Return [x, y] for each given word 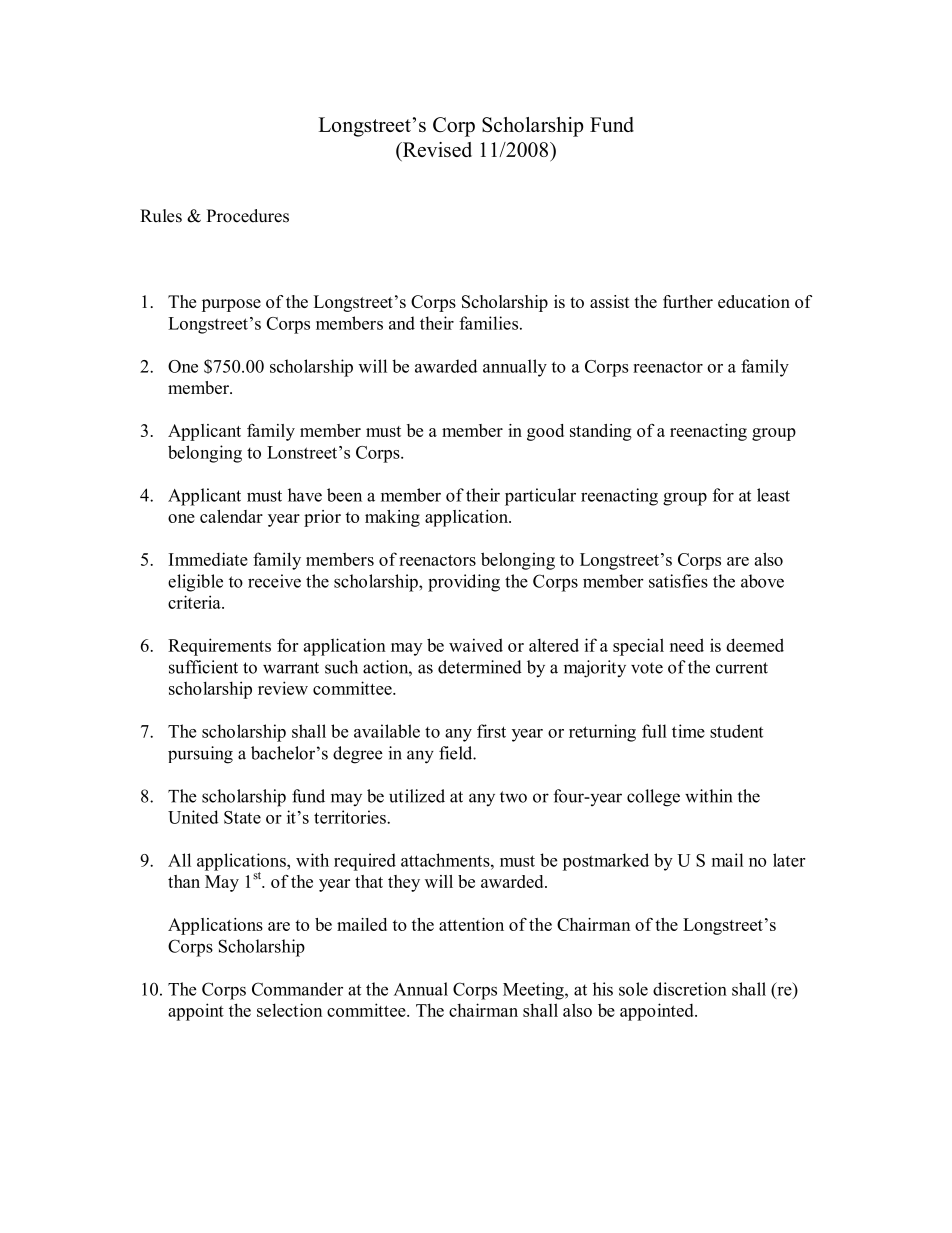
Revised [436, 151]
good [545, 432]
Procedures [248, 216]
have [305, 495]
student [736, 731]
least [773, 495]
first [491, 731]
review [283, 688]
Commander [297, 989]
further [688, 301]
